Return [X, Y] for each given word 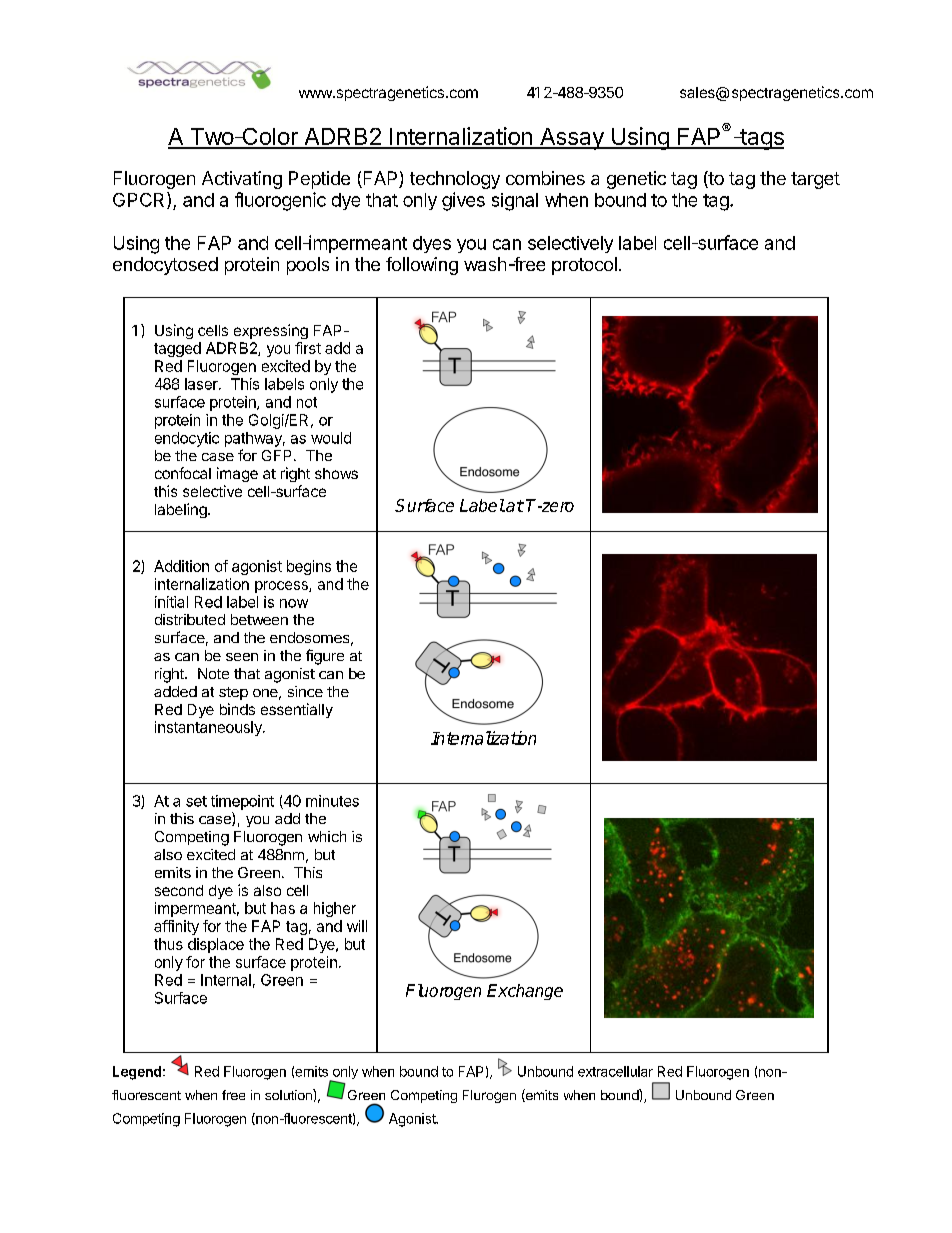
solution [289, 1094]
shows [336, 473]
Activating [242, 180]
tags [761, 139]
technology [455, 180]
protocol [584, 266]
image [237, 474]
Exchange [525, 992]
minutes [332, 801]
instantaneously [209, 728]
